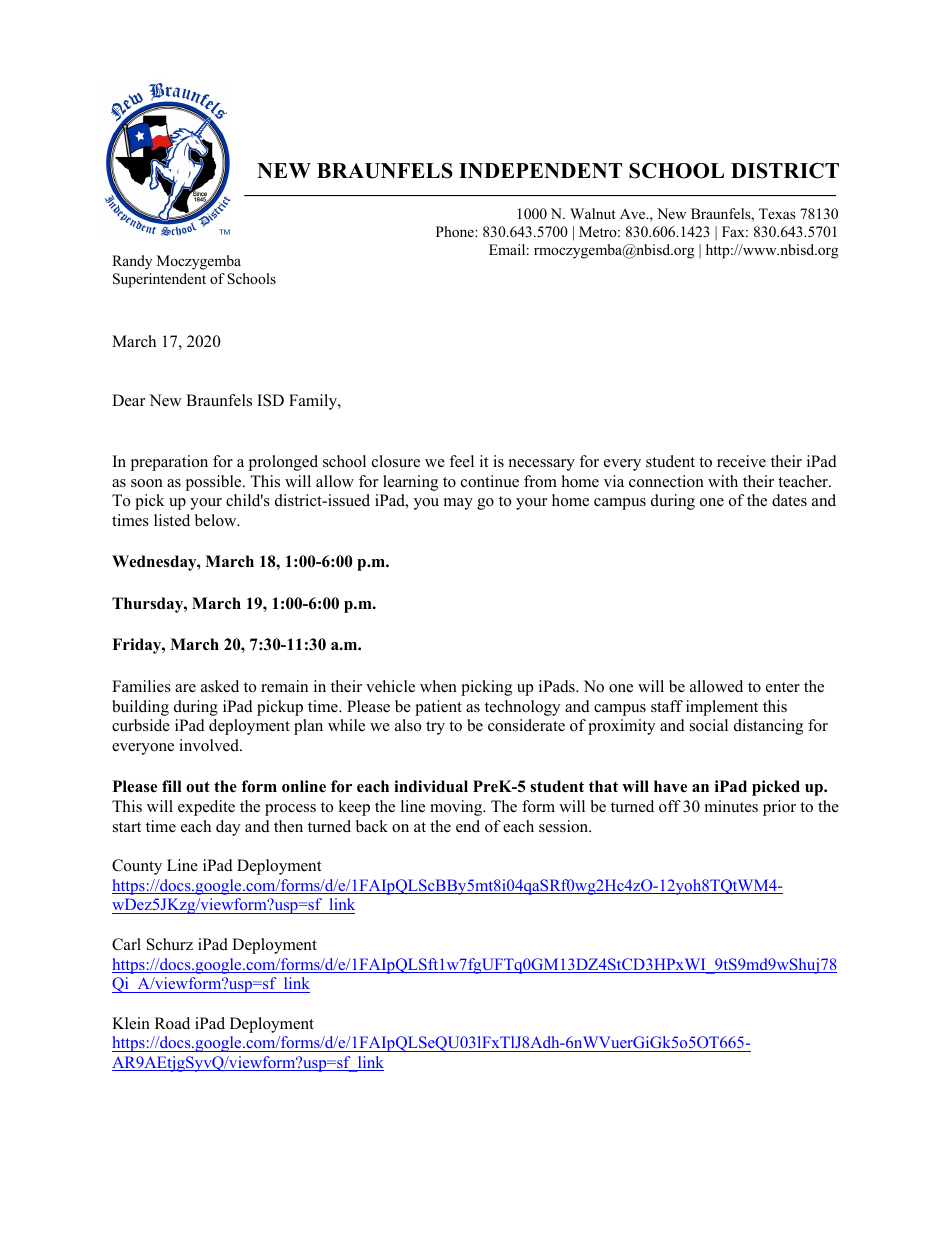 The width and height of the screenshot is (952, 1233). What do you see at coordinates (172, 1023) in the screenshot?
I see `Road` at bounding box center [172, 1023].
